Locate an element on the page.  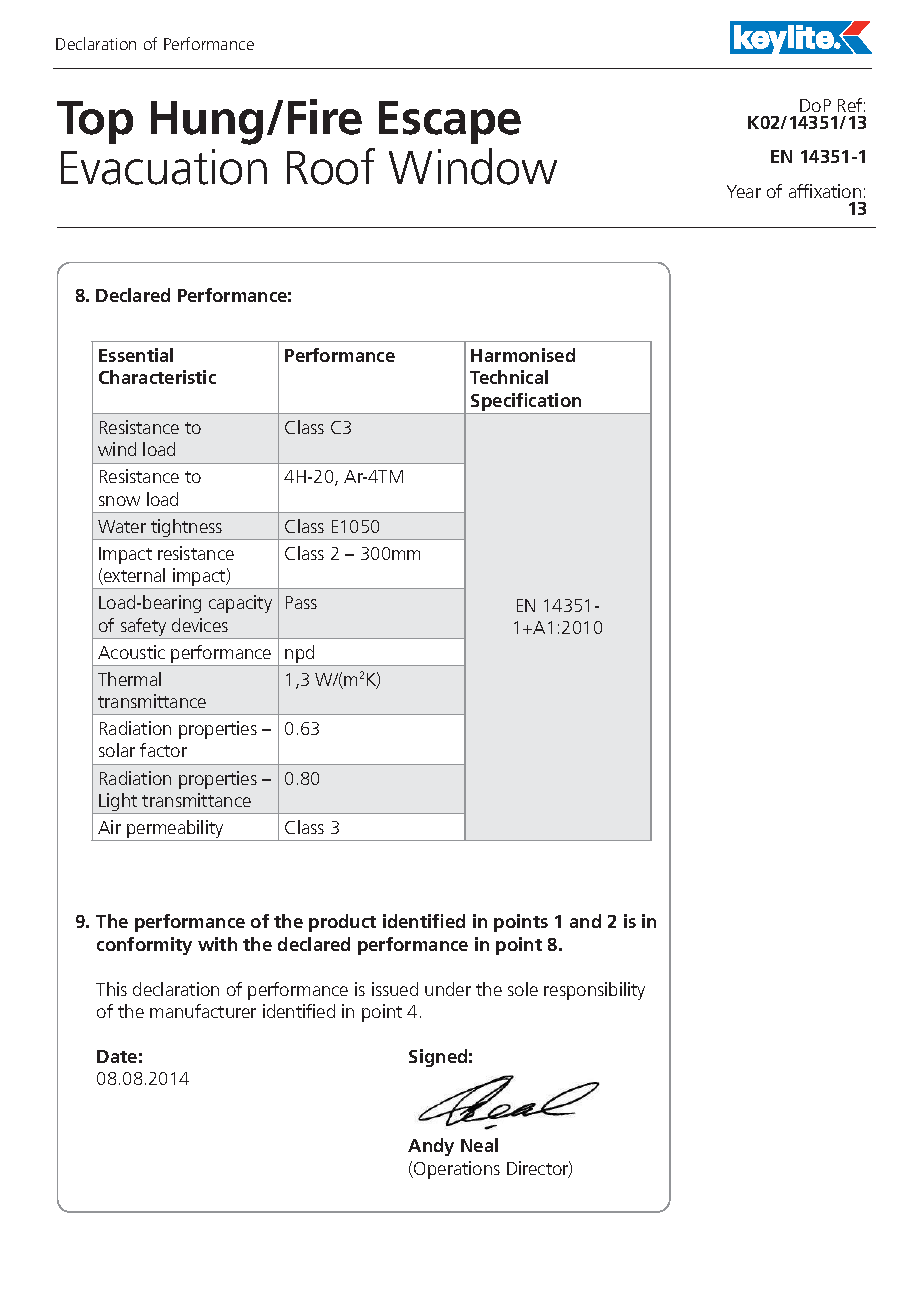
responsibility is located at coordinates (594, 991).
